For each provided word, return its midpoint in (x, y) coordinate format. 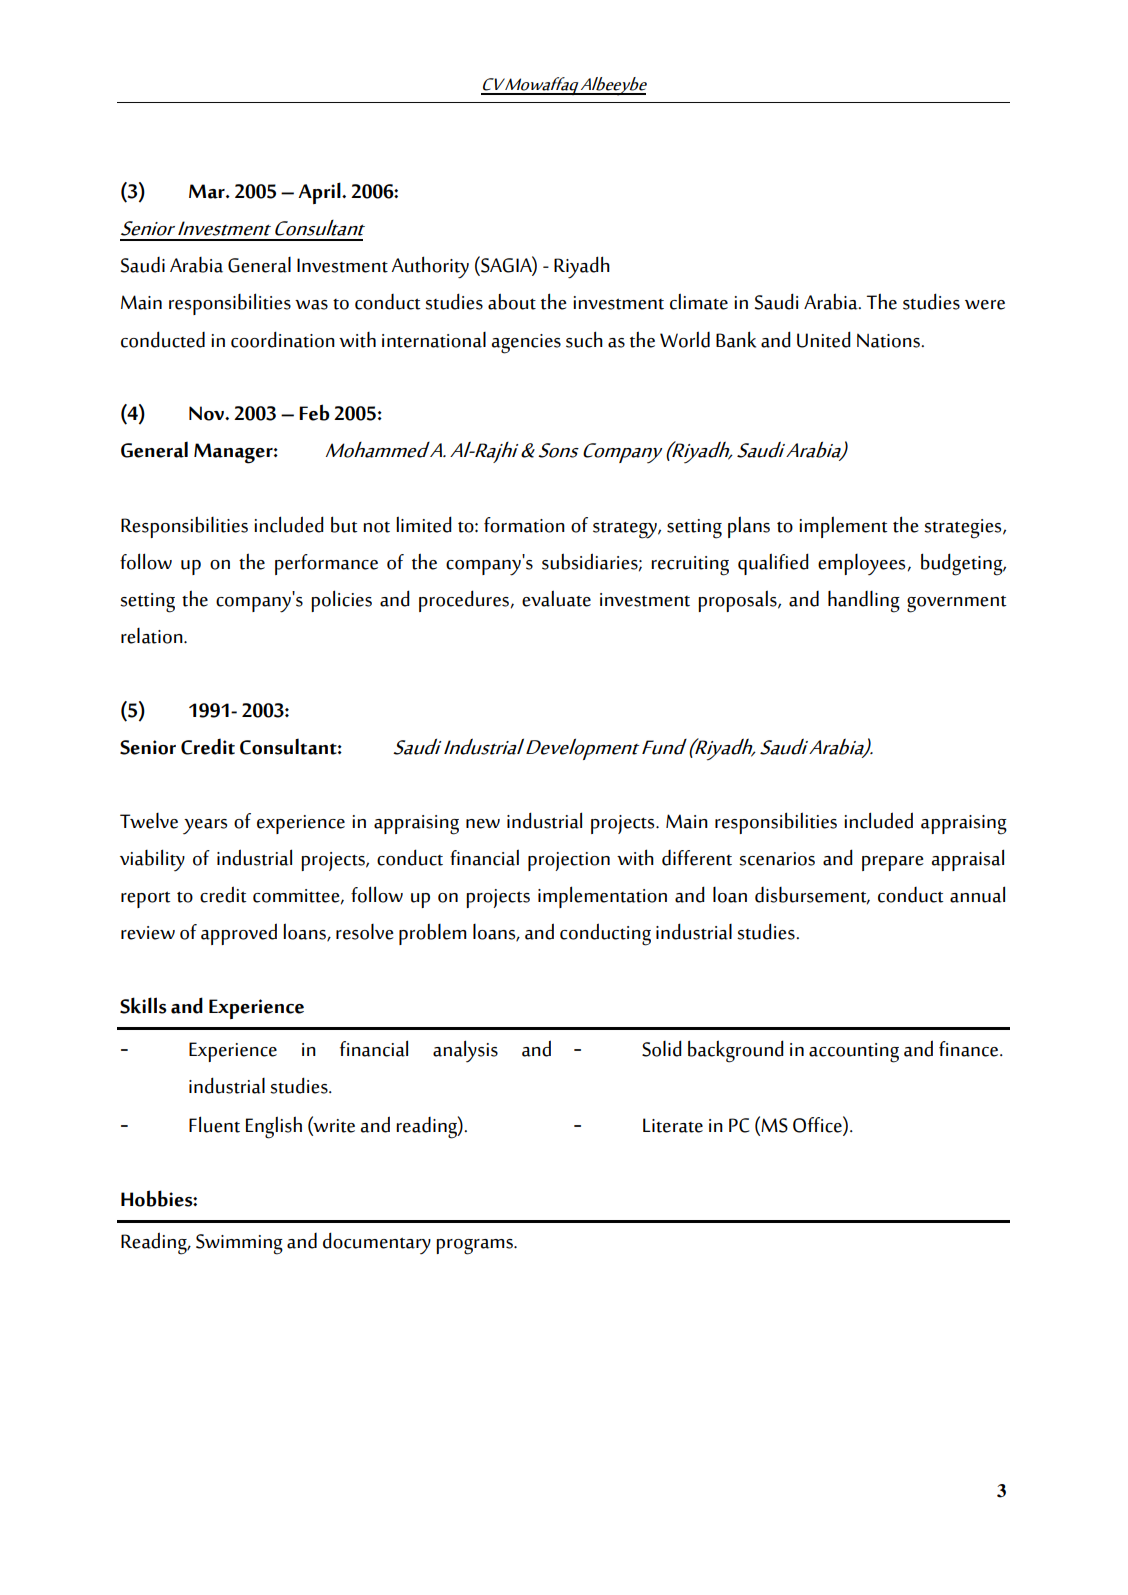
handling (864, 602)
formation (524, 525)
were (985, 305)
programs (475, 1247)
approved (239, 934)
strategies (964, 529)
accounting (854, 1053)
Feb (314, 412)
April (320, 193)
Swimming (239, 1244)
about (512, 301)
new (483, 824)
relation (153, 636)
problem (433, 934)
